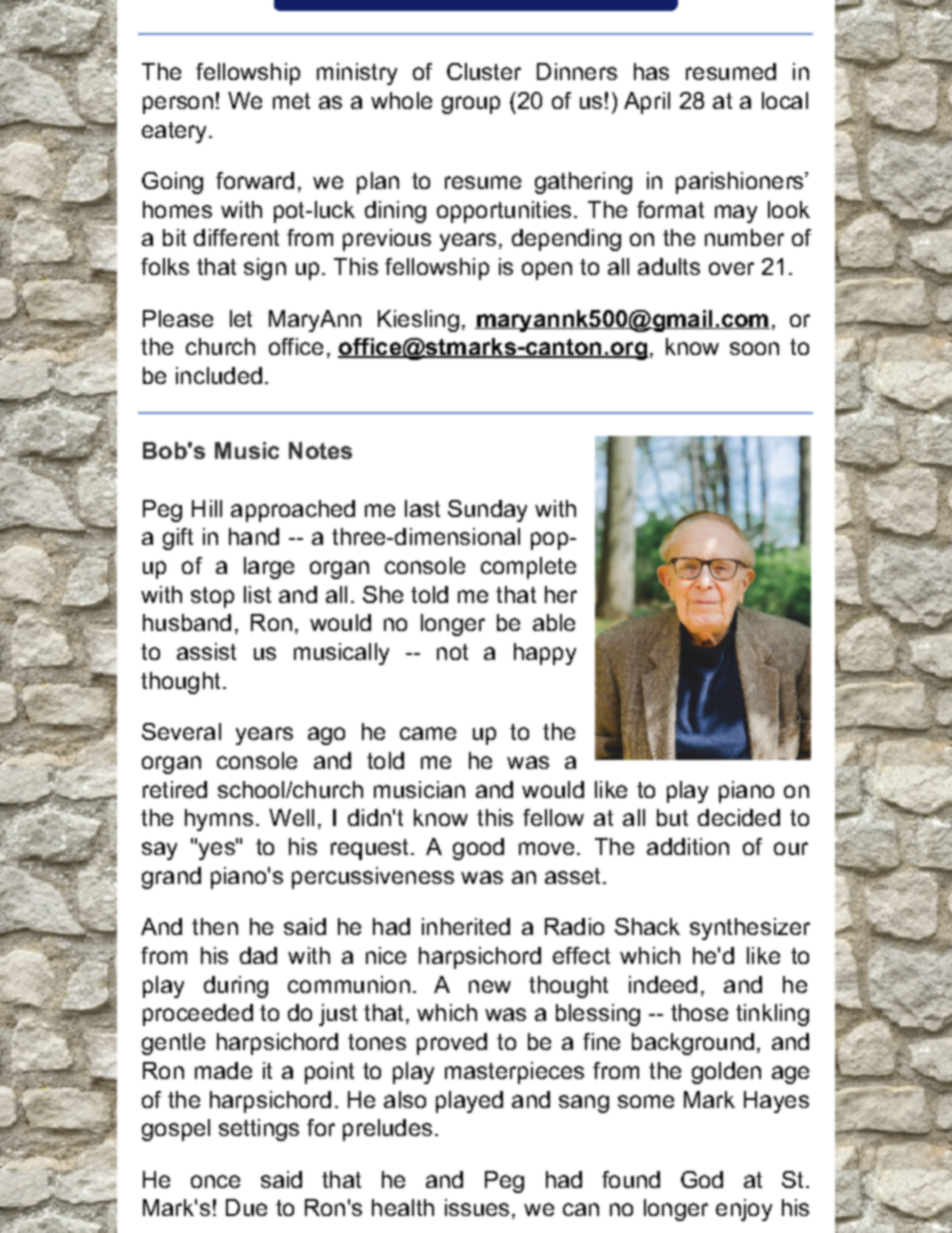  I want to click on assist, so click(206, 651).
